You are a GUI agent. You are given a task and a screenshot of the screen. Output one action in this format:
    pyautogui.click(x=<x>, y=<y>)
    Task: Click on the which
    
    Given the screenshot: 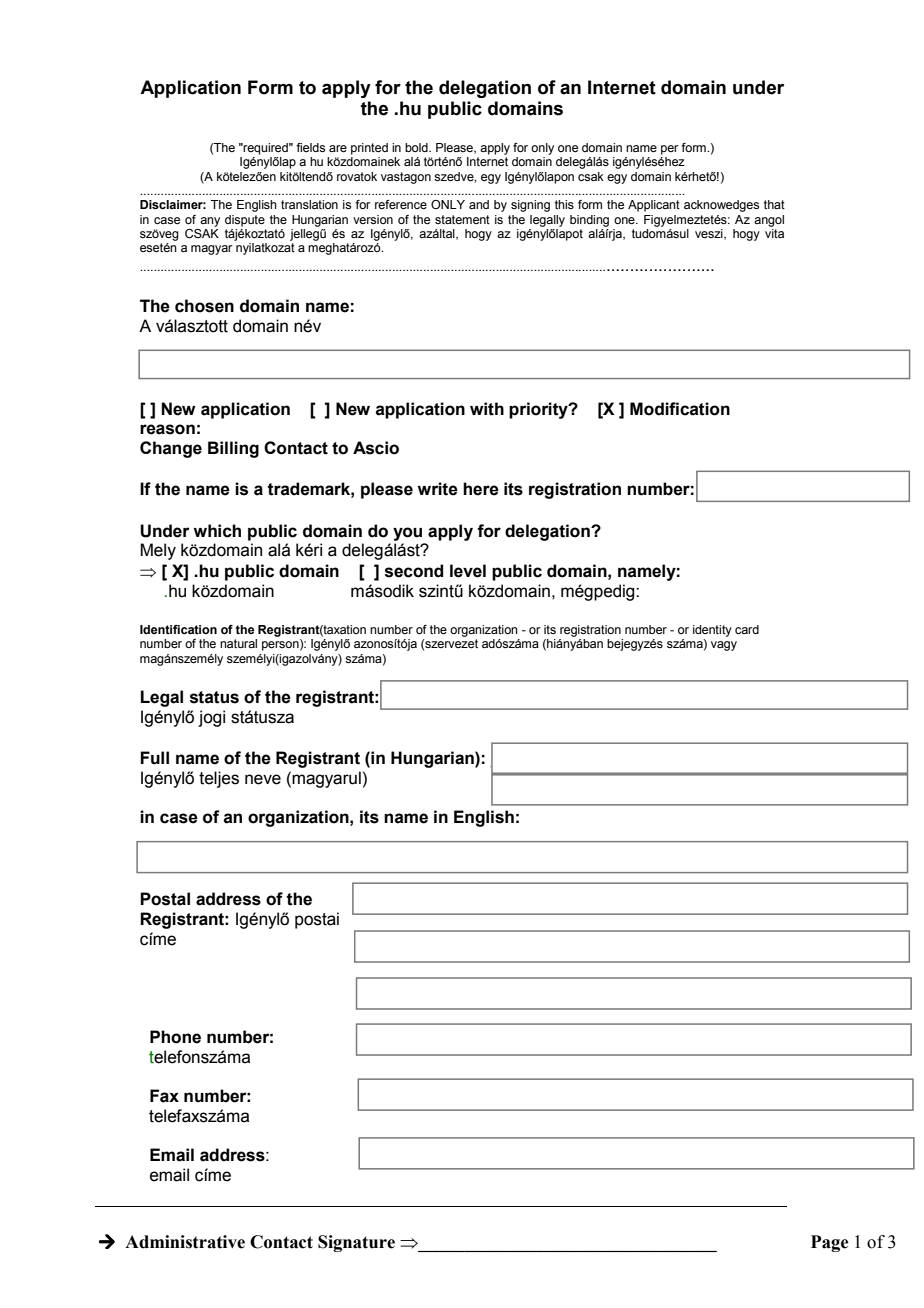 What is the action you would take?
    pyautogui.click(x=217, y=531)
